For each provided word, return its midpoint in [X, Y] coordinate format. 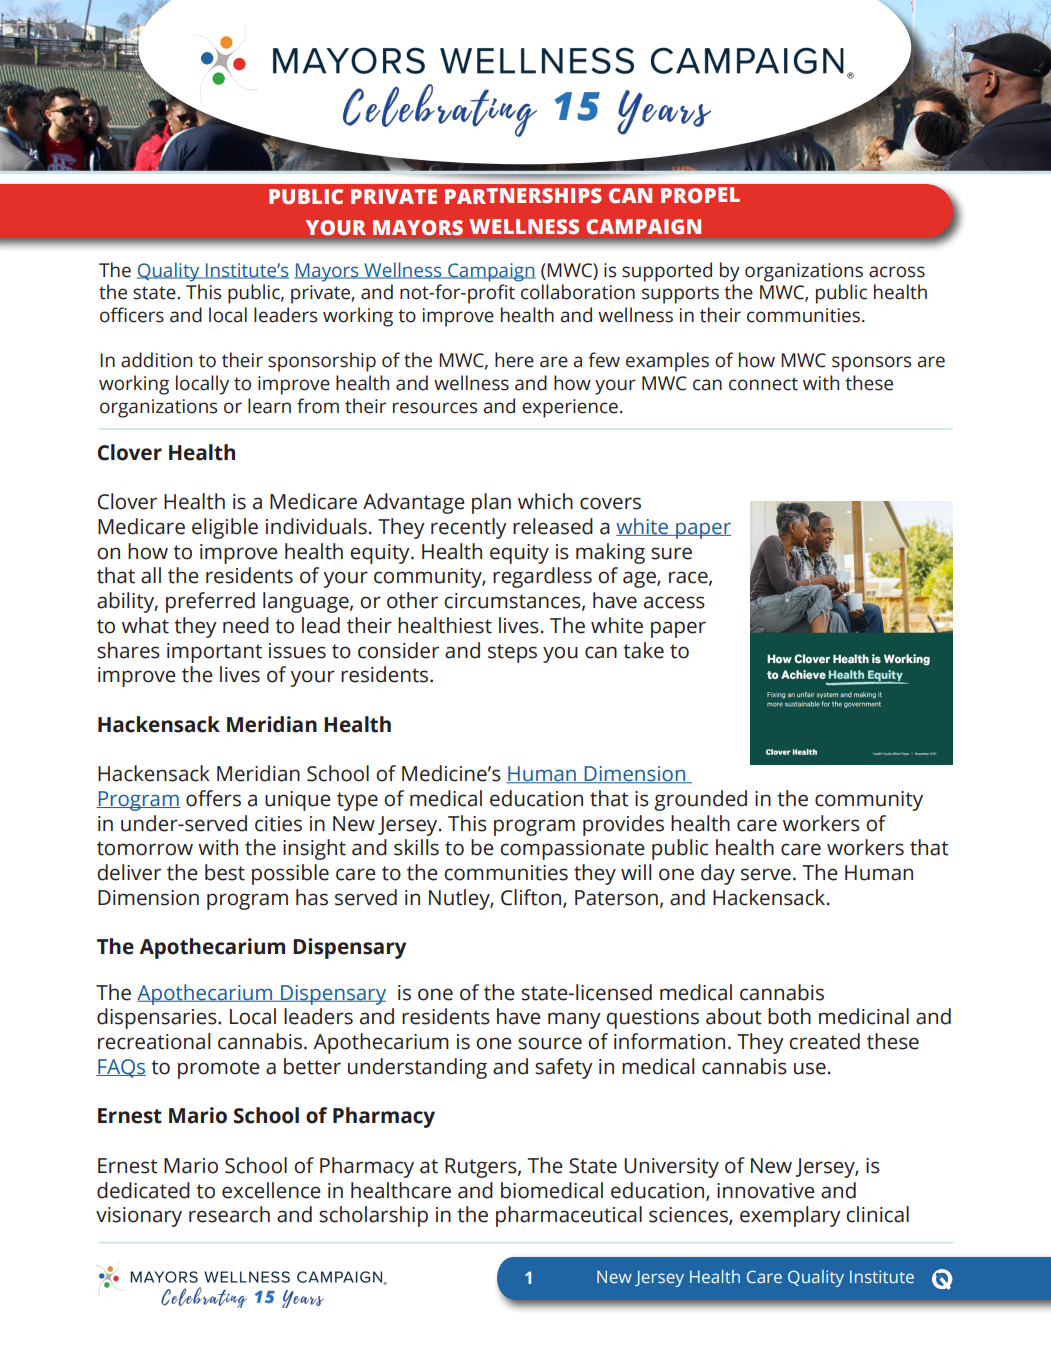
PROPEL [700, 195]
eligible [225, 528]
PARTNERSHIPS [523, 196]
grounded [700, 800]
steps [512, 653]
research [229, 1214]
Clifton [532, 898]
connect [763, 384]
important [214, 653]
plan [491, 503]
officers [132, 315]
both [789, 1016]
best [225, 872]
